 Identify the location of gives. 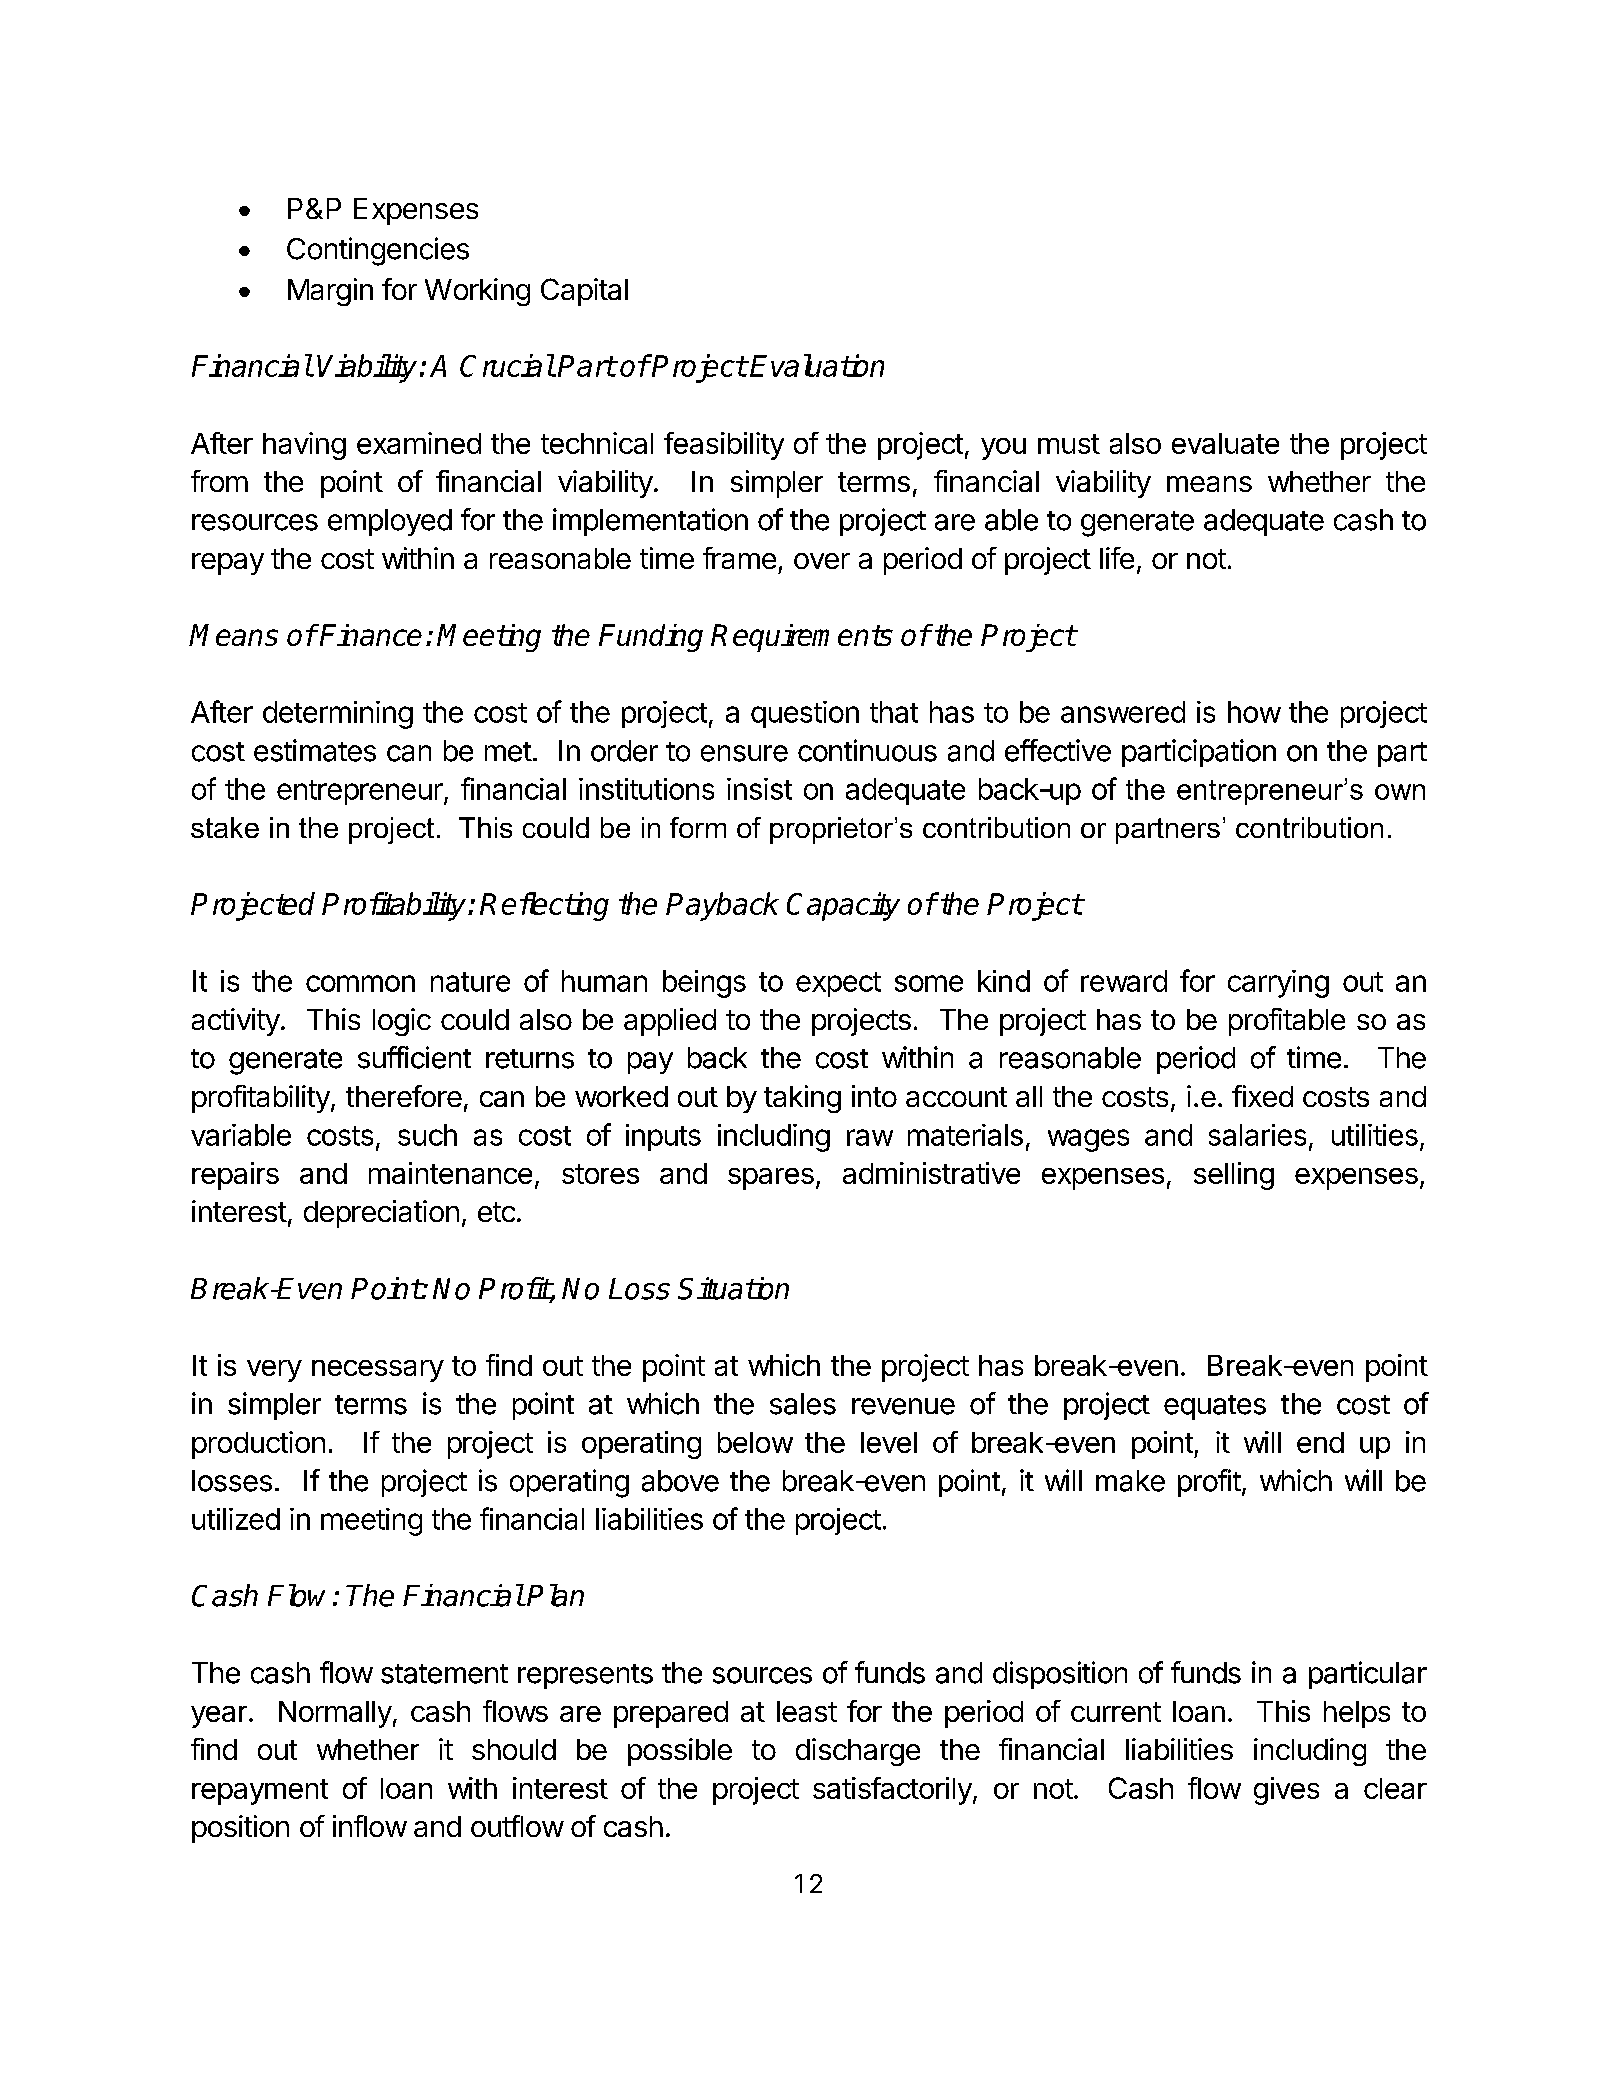
(1286, 1791).
